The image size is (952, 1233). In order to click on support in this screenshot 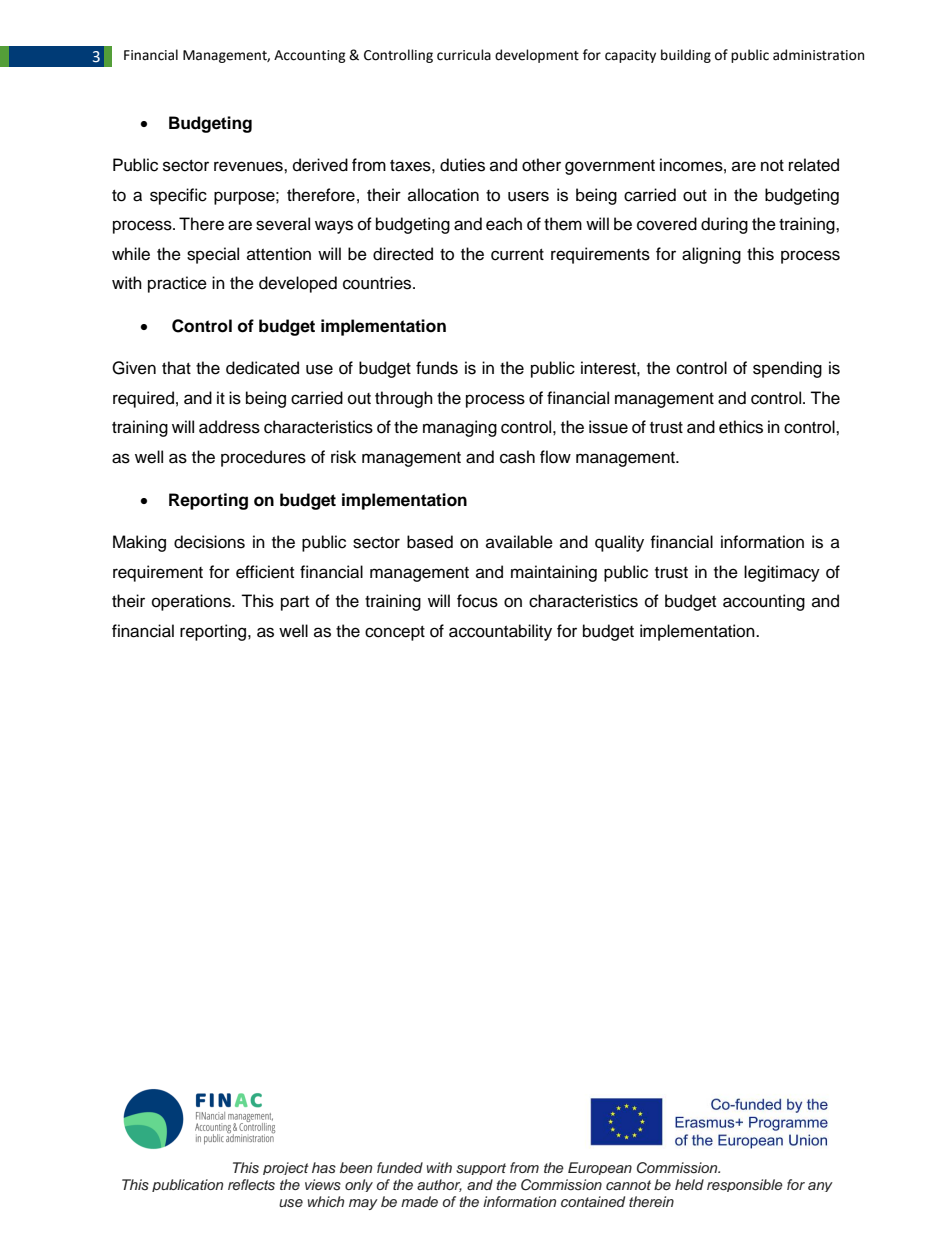, I will do `click(481, 1169)`.
